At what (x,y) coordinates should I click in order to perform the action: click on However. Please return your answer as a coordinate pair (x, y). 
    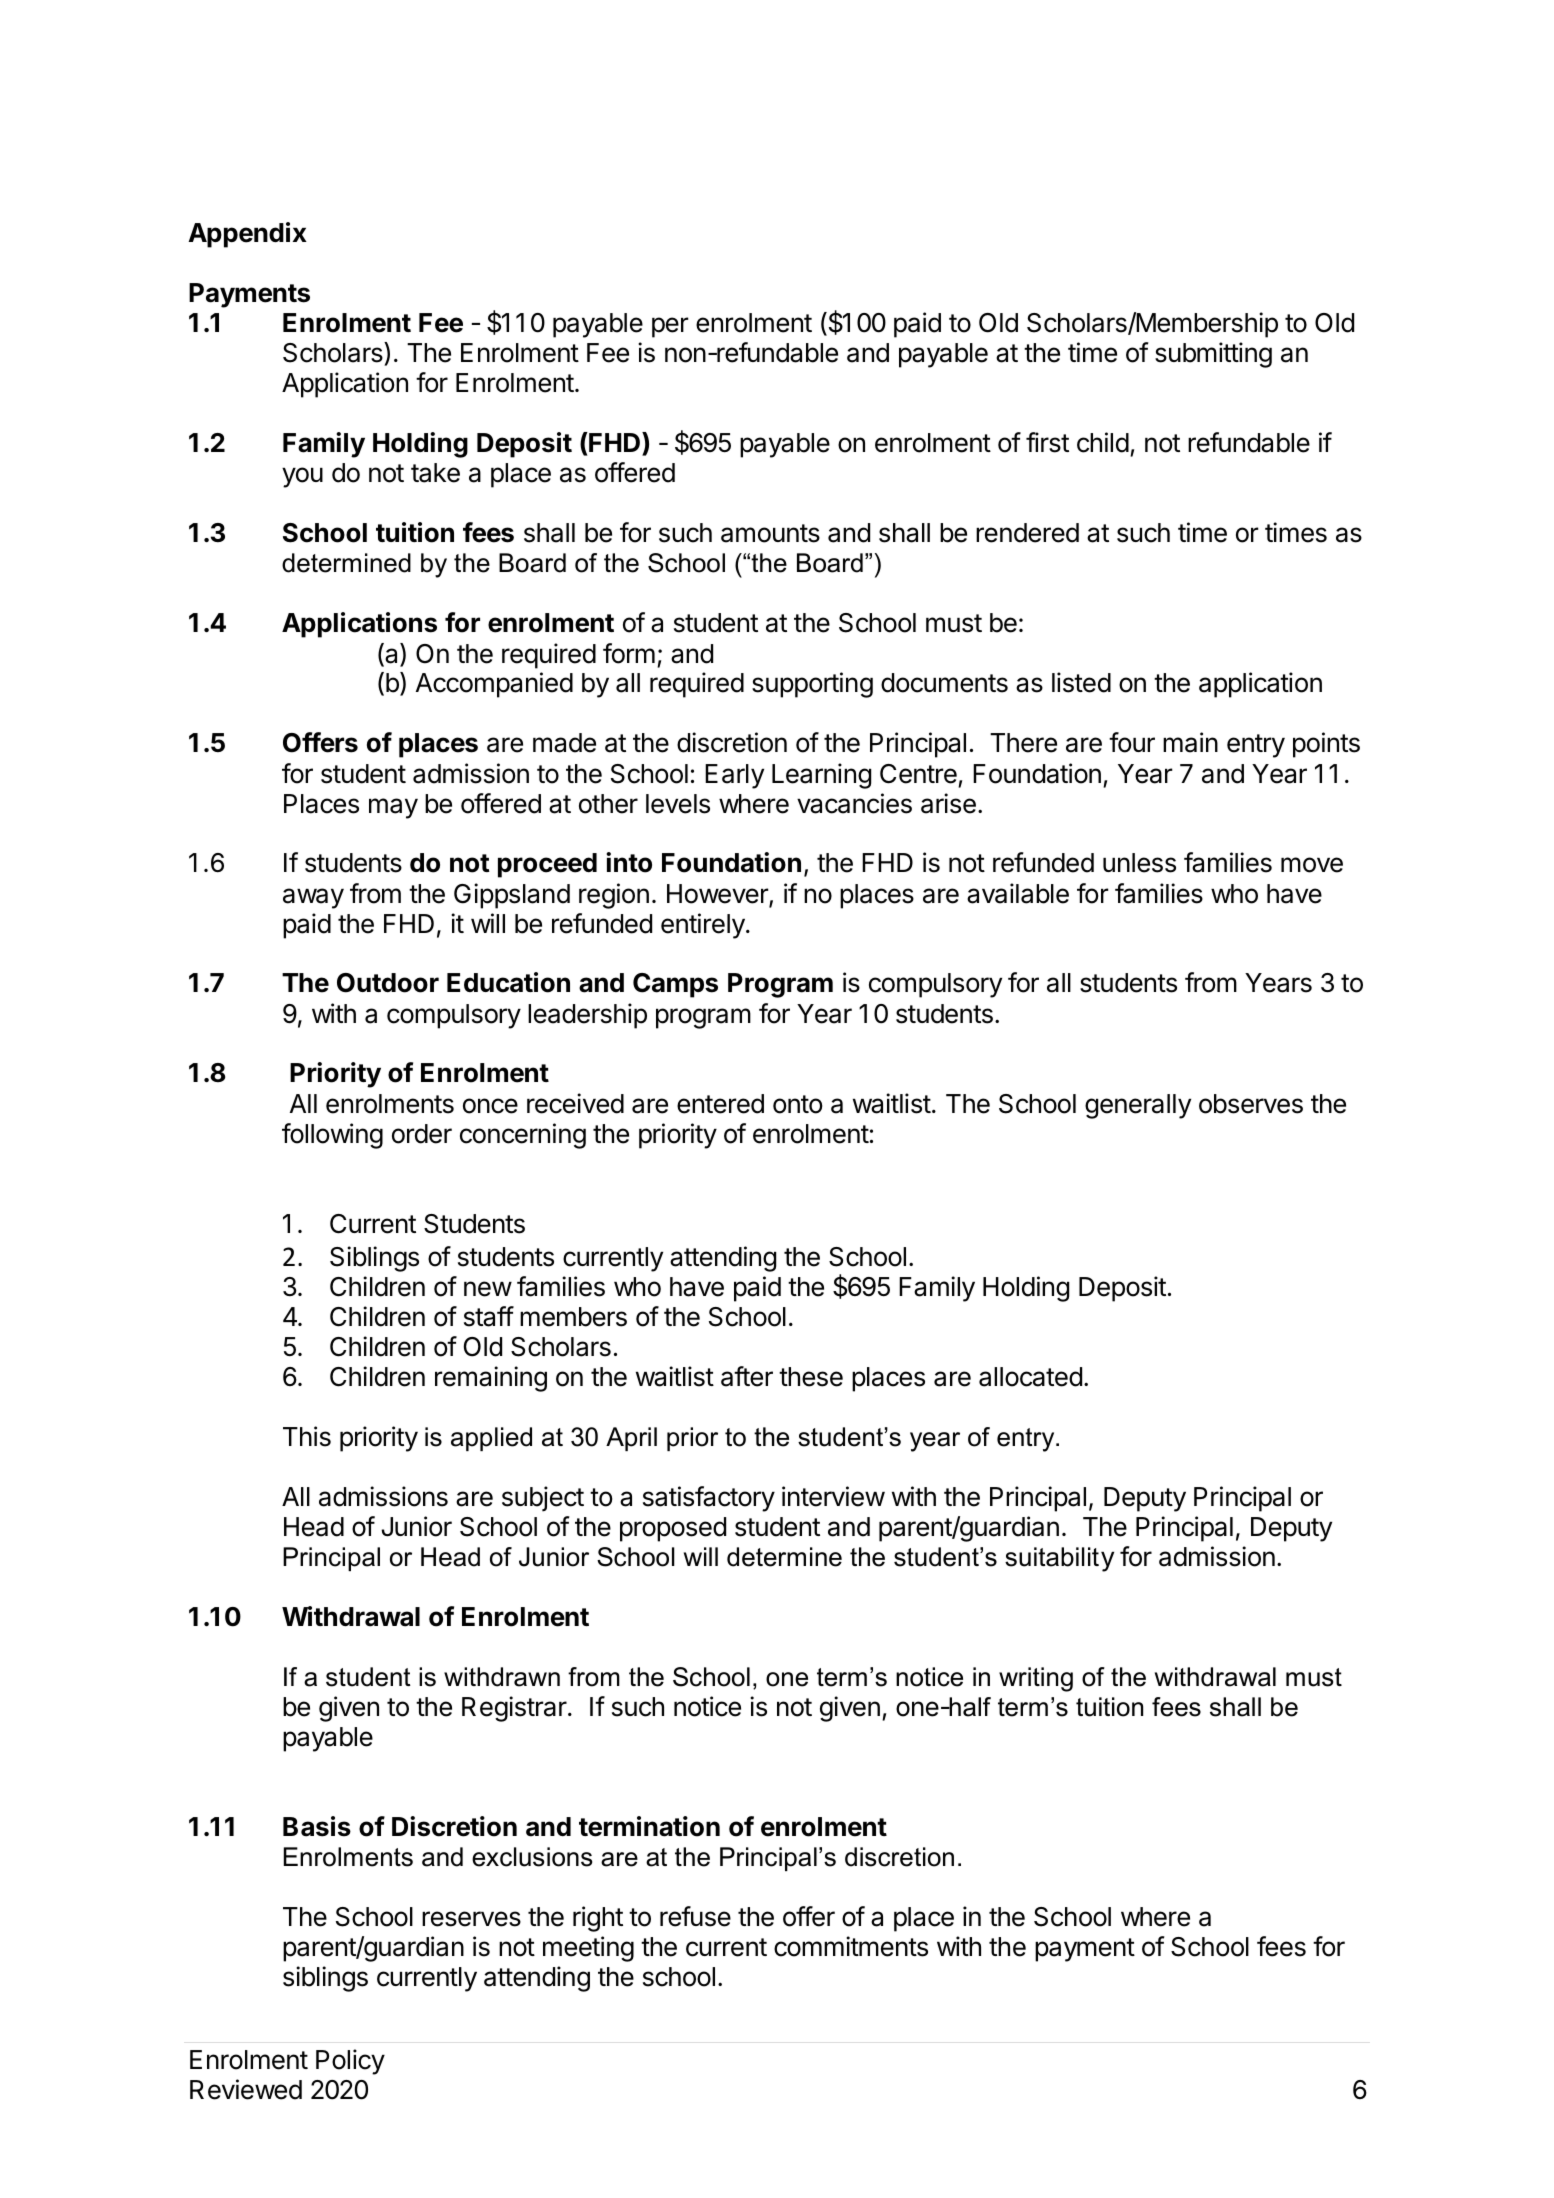
    Looking at the image, I should click on (718, 895).
